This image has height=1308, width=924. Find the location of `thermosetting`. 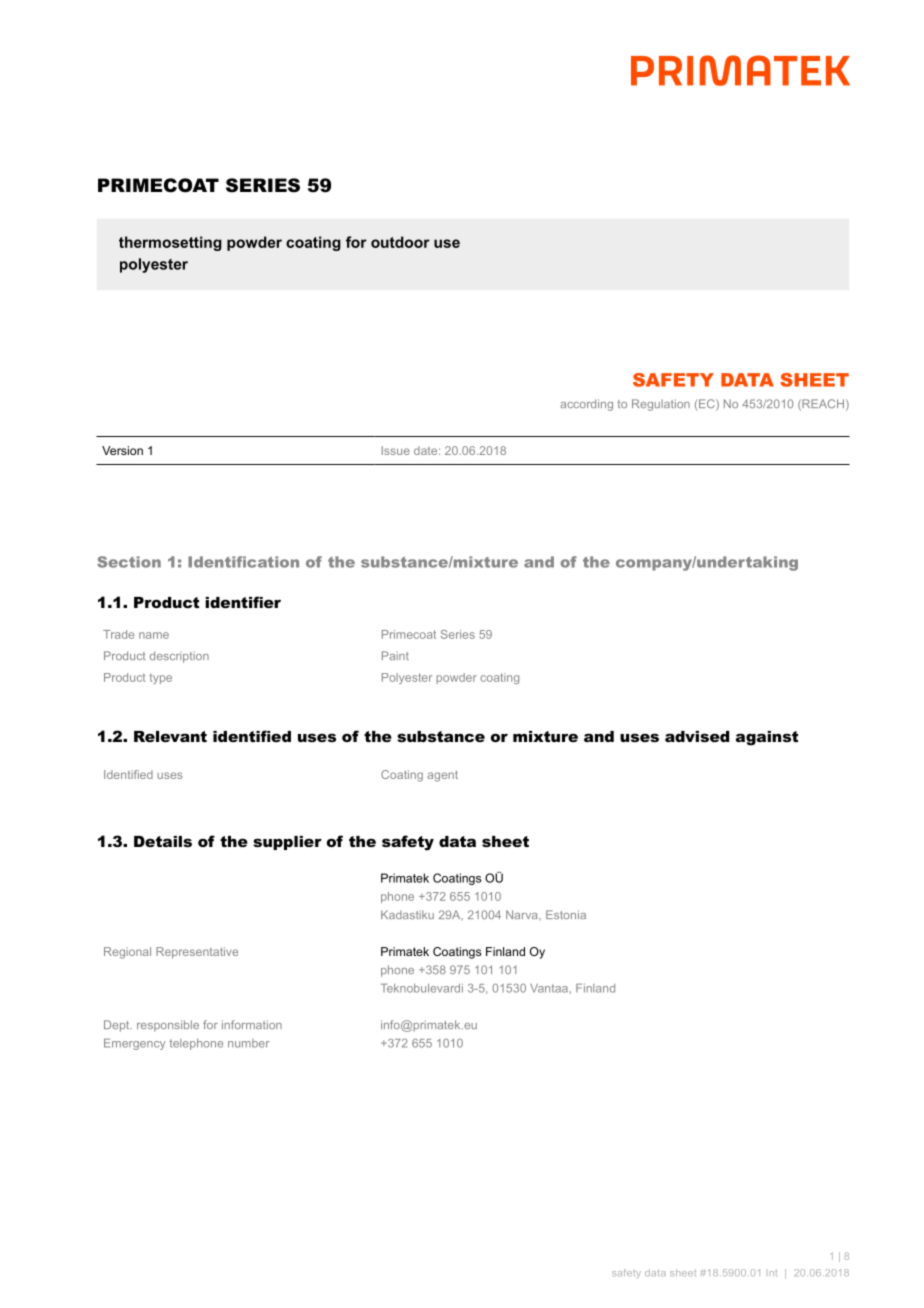

thermosetting is located at coordinates (170, 243).
